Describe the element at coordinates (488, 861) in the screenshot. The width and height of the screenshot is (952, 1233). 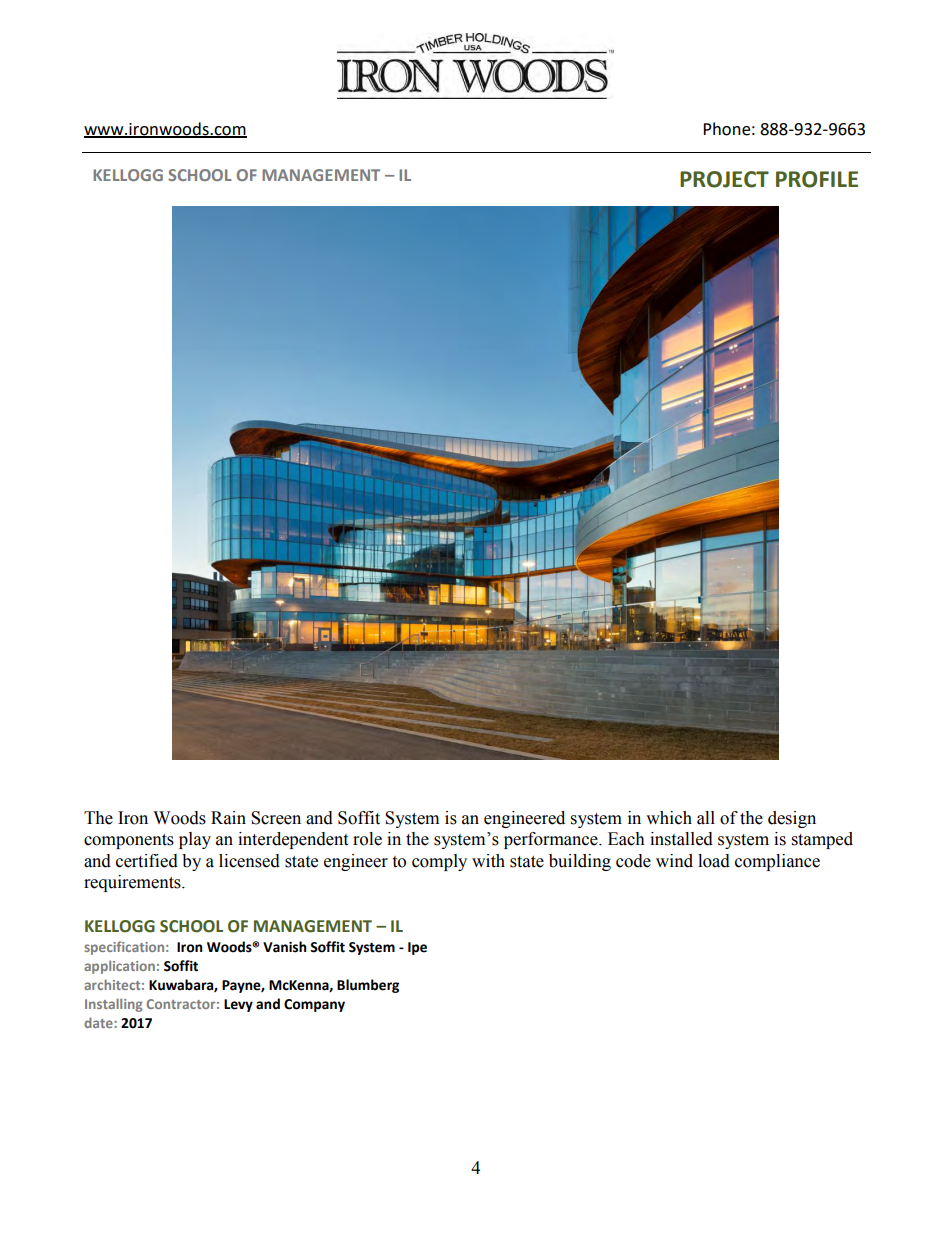
I see `with` at that location.
